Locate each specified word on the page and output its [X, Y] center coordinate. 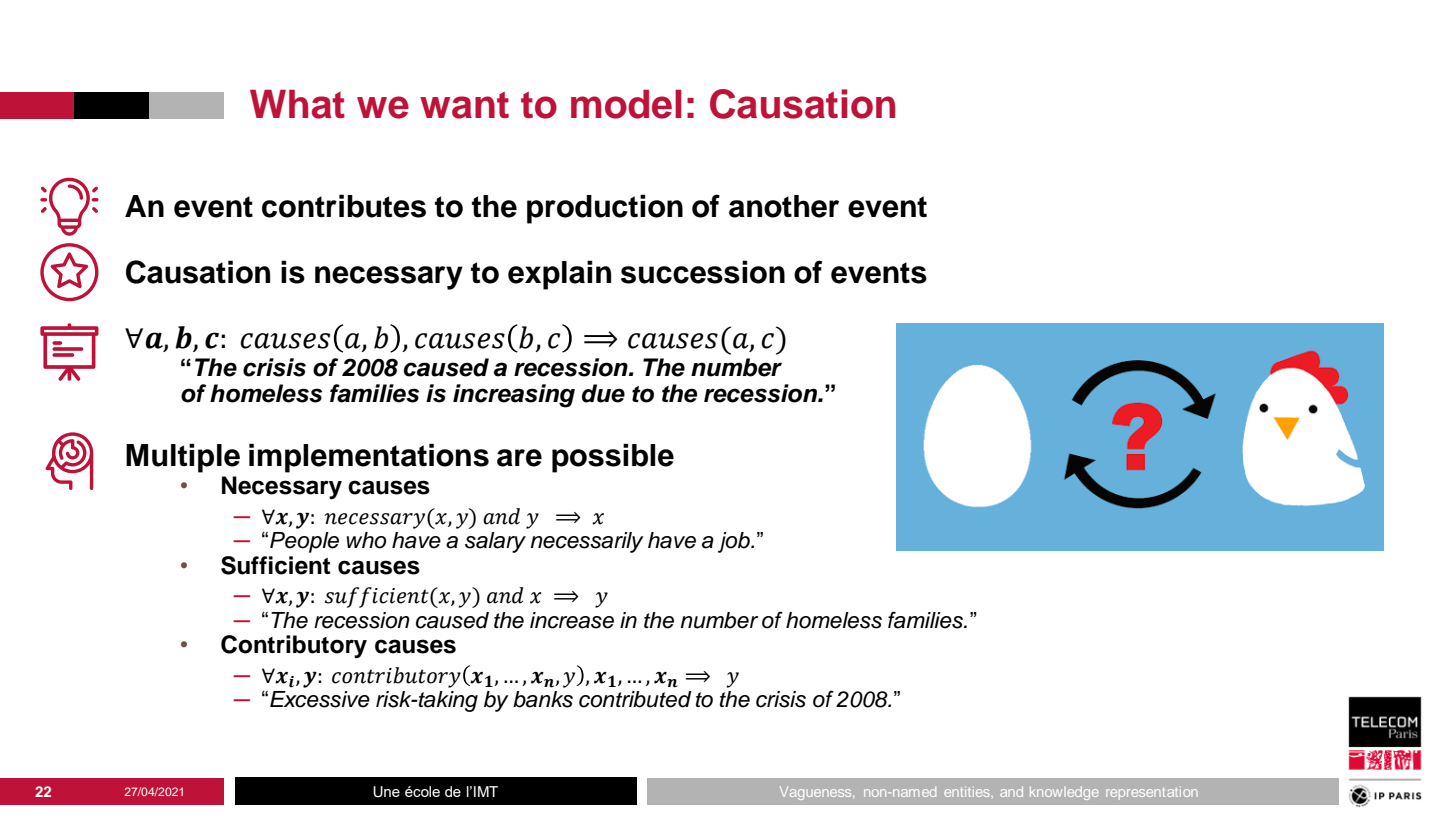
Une [386, 792]
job [735, 542]
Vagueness [817, 793]
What [297, 104]
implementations [369, 458]
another [784, 206]
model [626, 104]
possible [613, 458]
